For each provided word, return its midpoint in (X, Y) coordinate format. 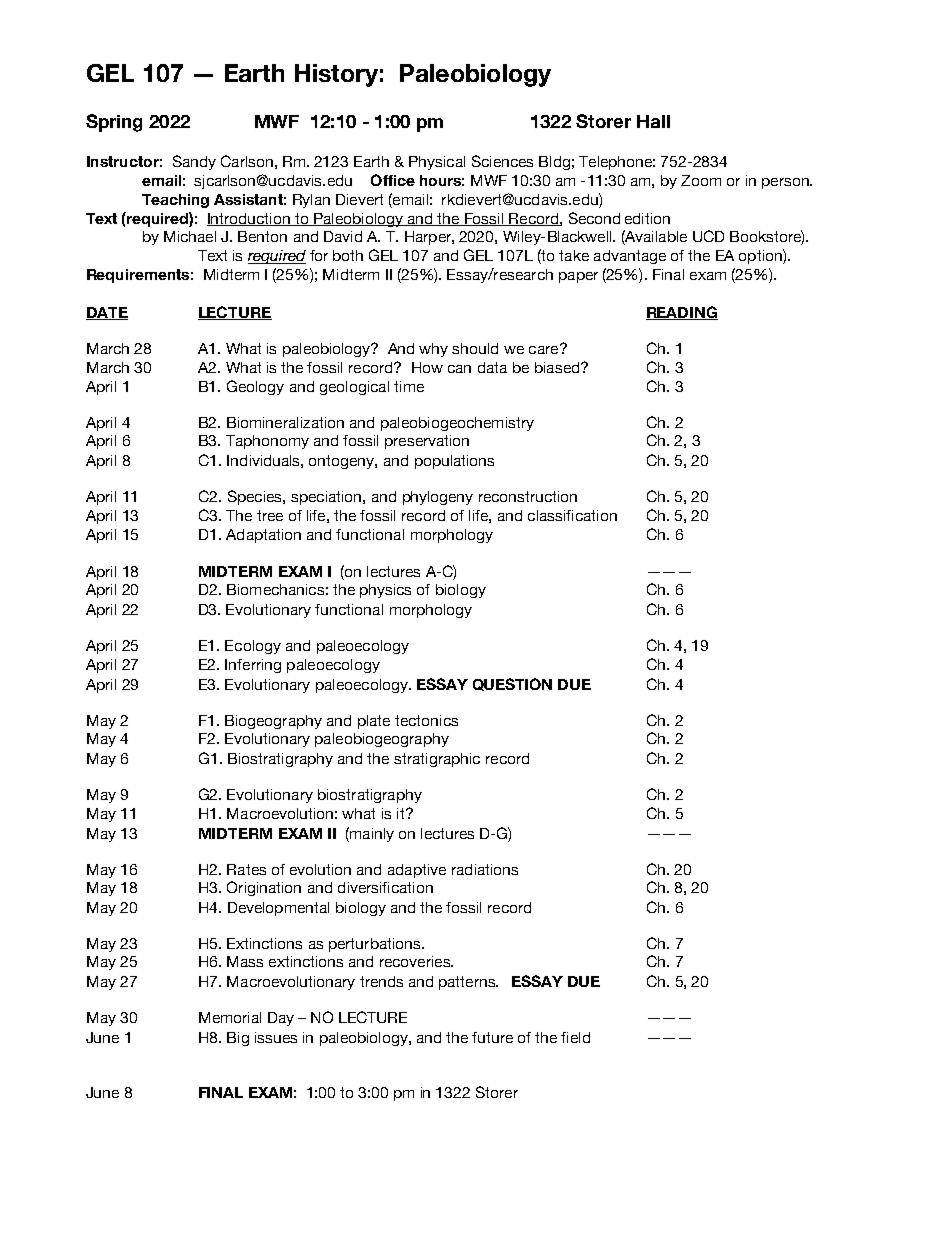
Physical (437, 163)
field (575, 1037)
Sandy (194, 162)
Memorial (230, 1017)
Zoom (701, 180)
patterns (468, 983)
